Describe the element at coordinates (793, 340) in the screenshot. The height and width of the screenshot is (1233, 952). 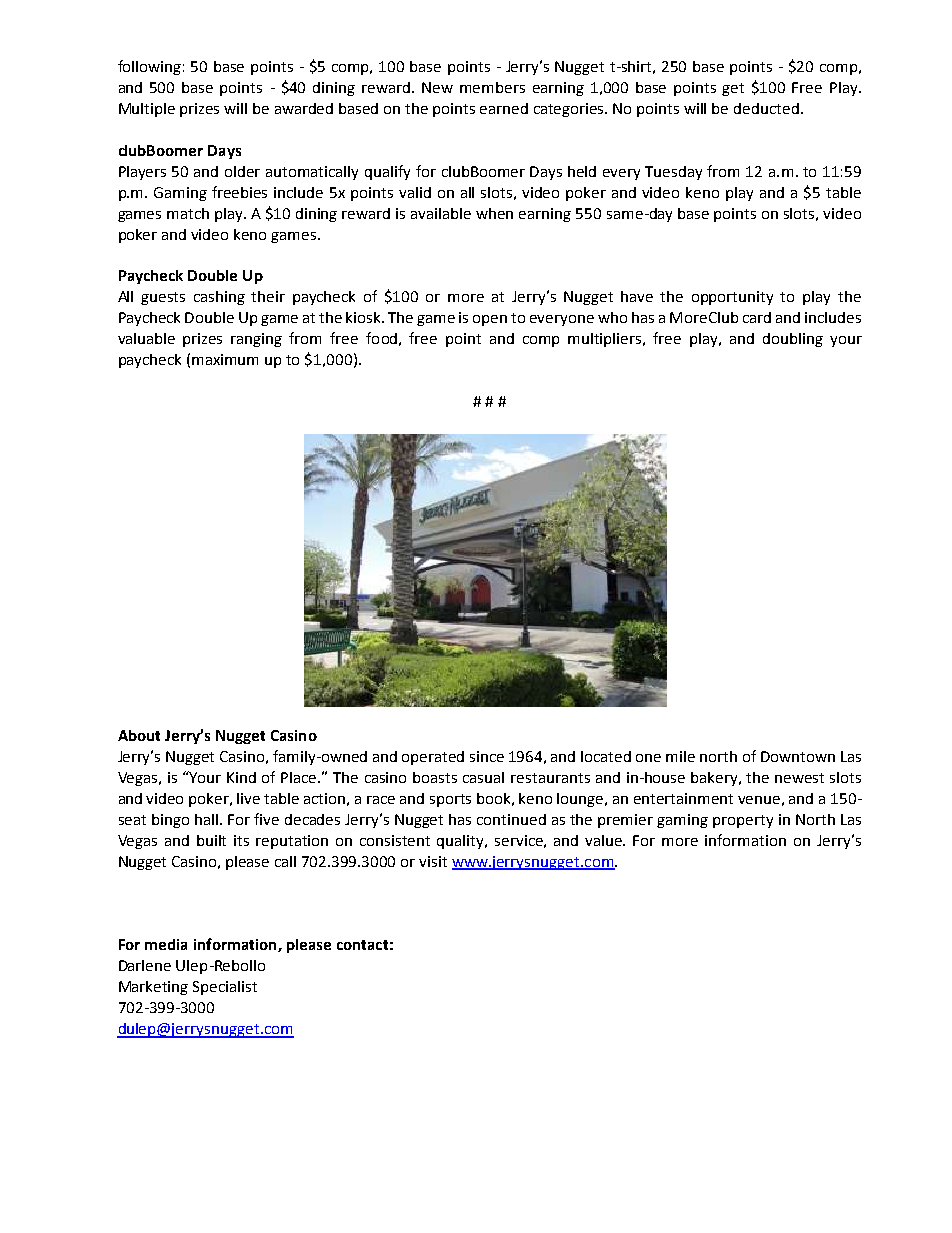
I see `doubling` at that location.
